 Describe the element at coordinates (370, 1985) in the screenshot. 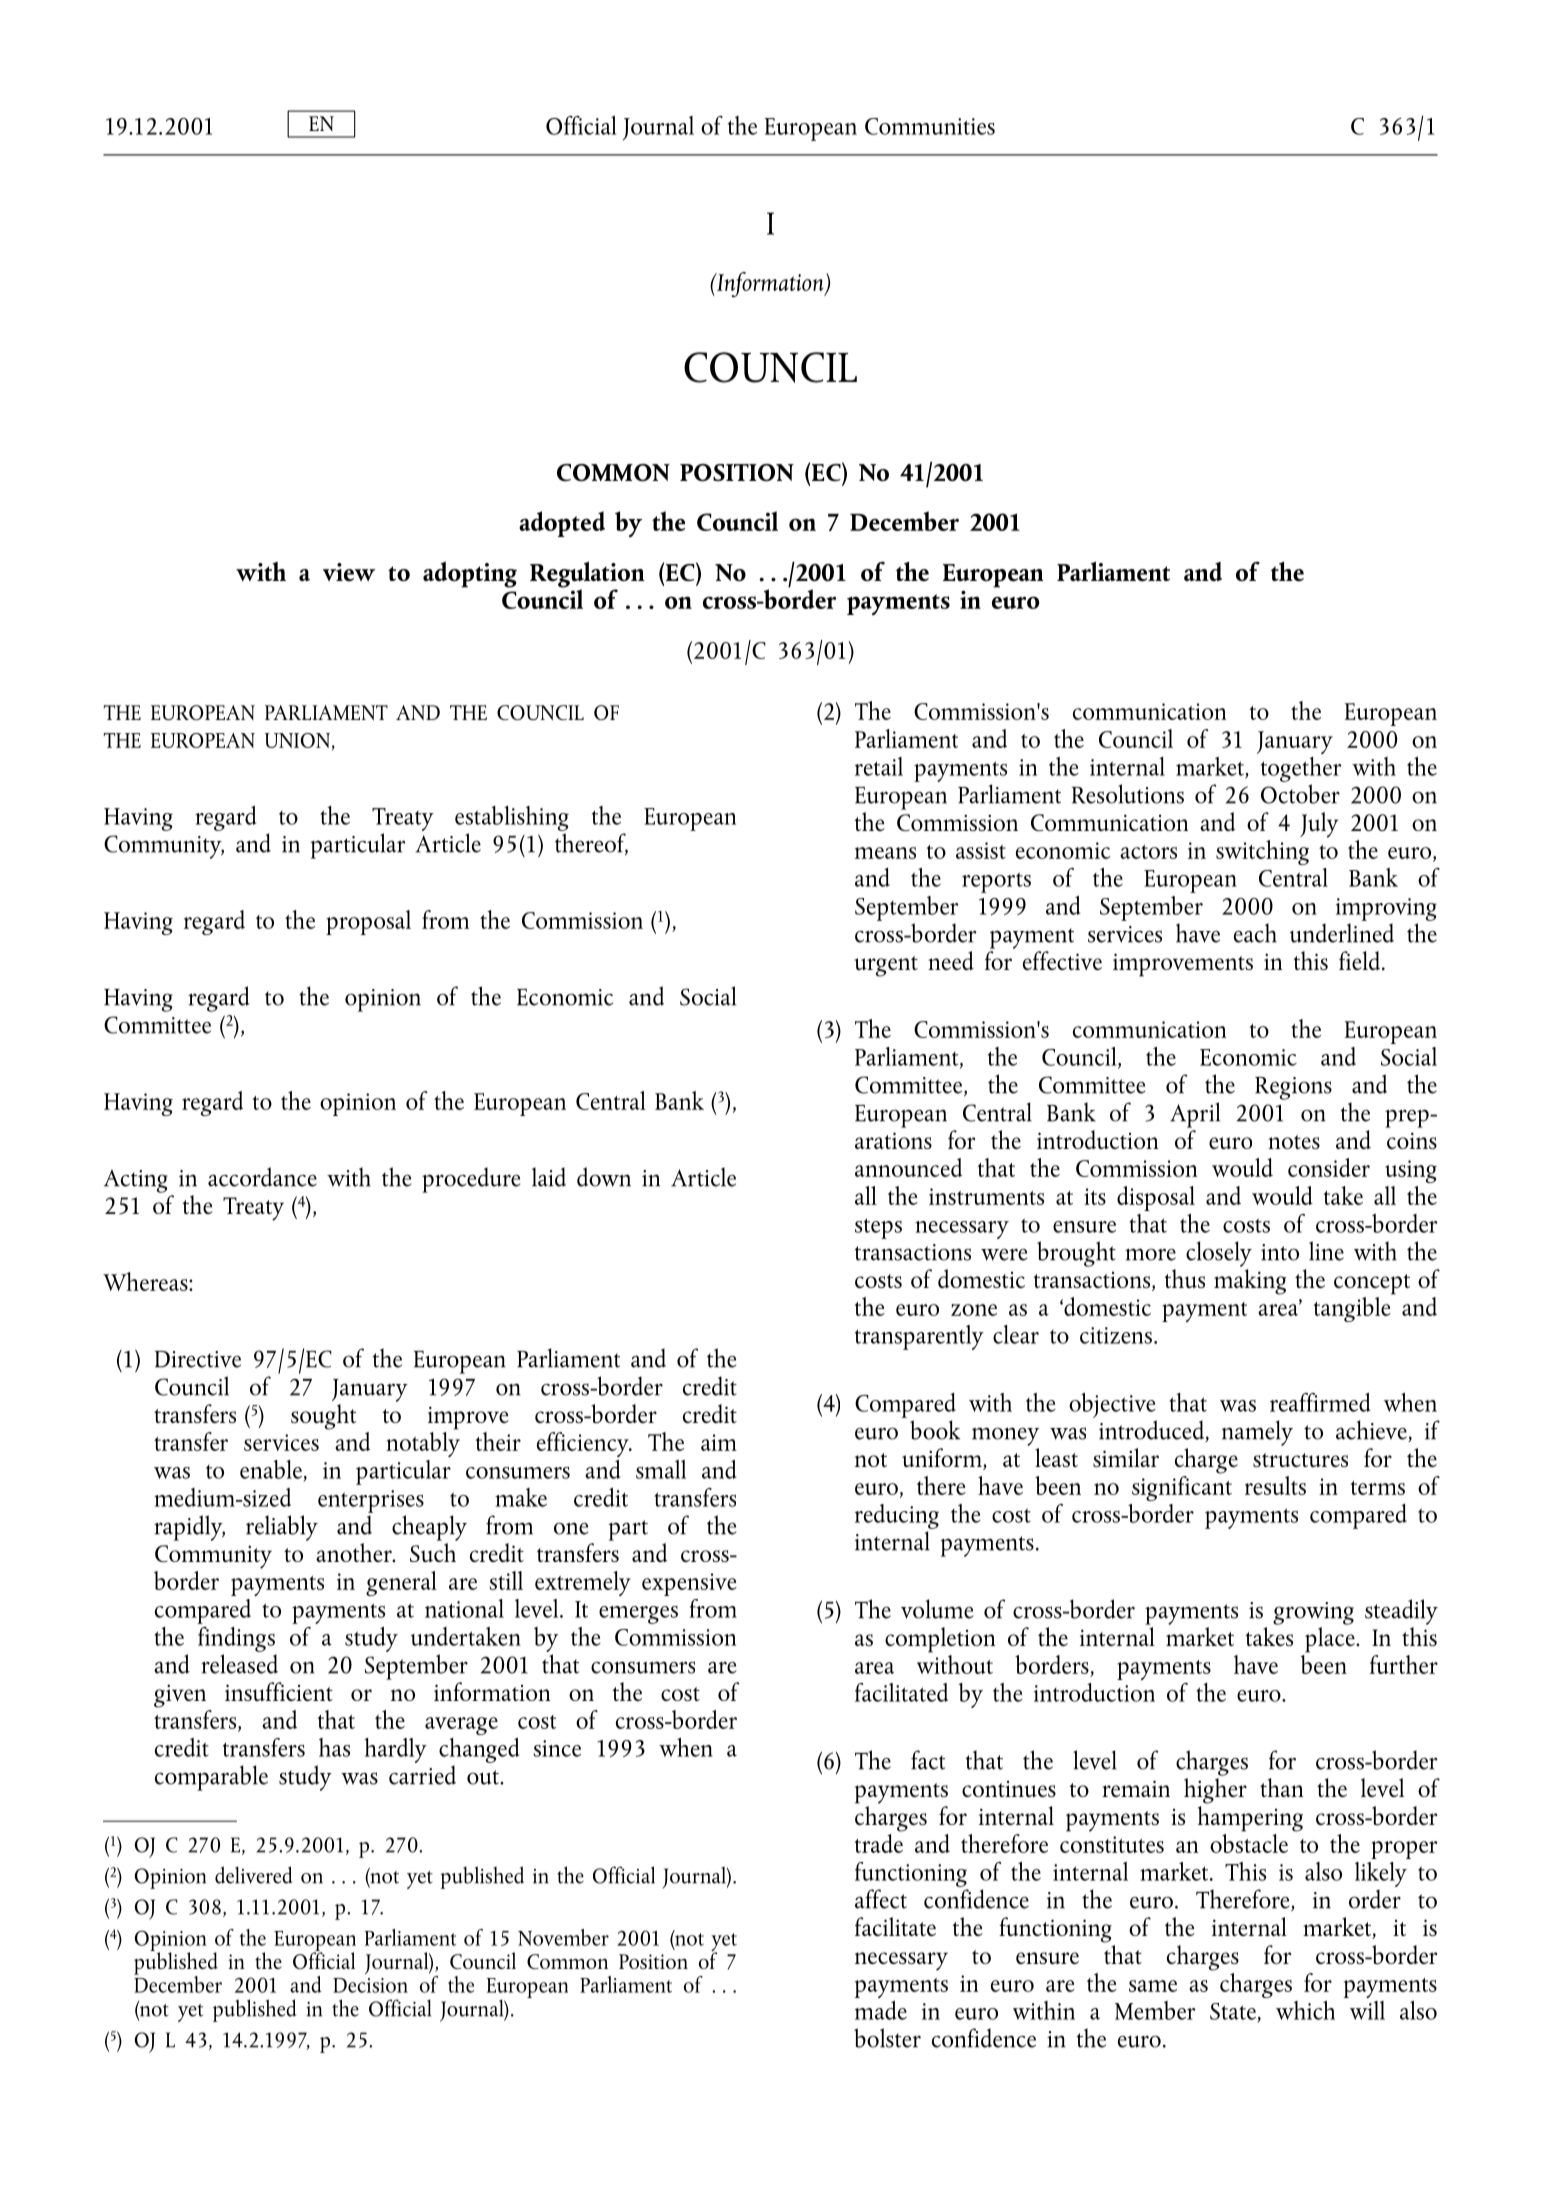

I see `Decision` at that location.
